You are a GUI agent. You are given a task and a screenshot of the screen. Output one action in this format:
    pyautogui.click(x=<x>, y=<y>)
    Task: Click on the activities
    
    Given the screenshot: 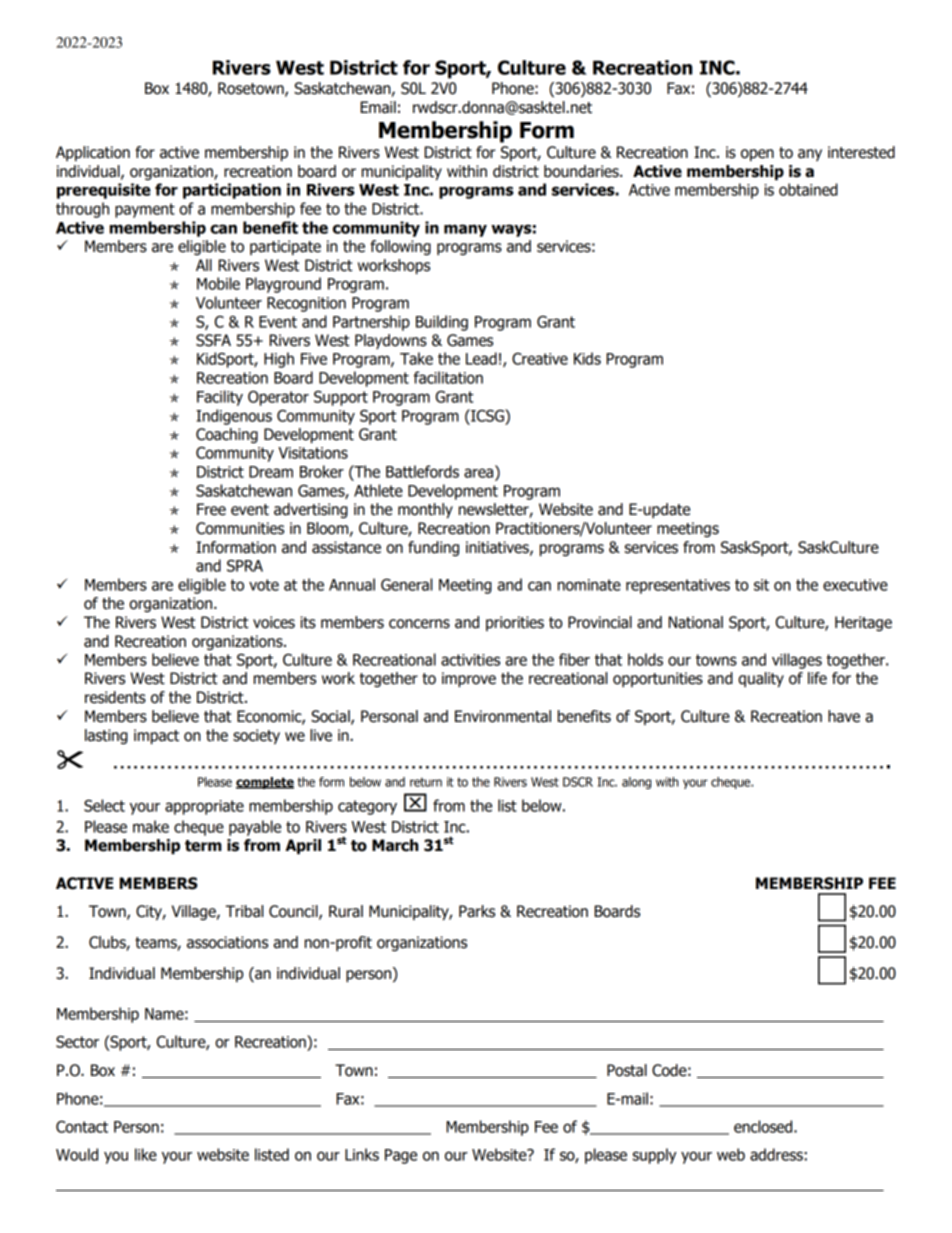 What is the action you would take?
    pyautogui.click(x=470, y=660)
